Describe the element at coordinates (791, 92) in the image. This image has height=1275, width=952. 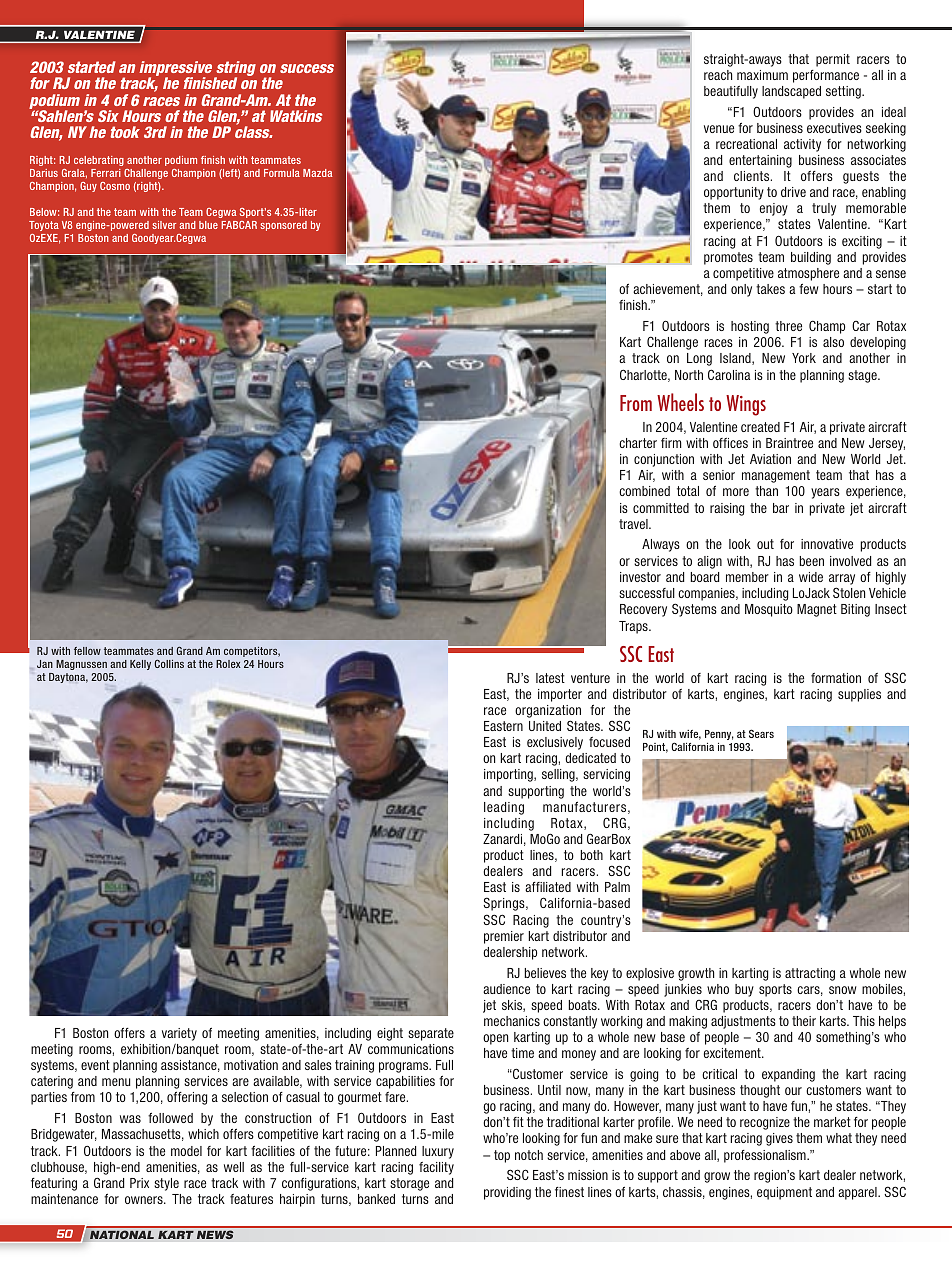
I see `landscaped` at that location.
